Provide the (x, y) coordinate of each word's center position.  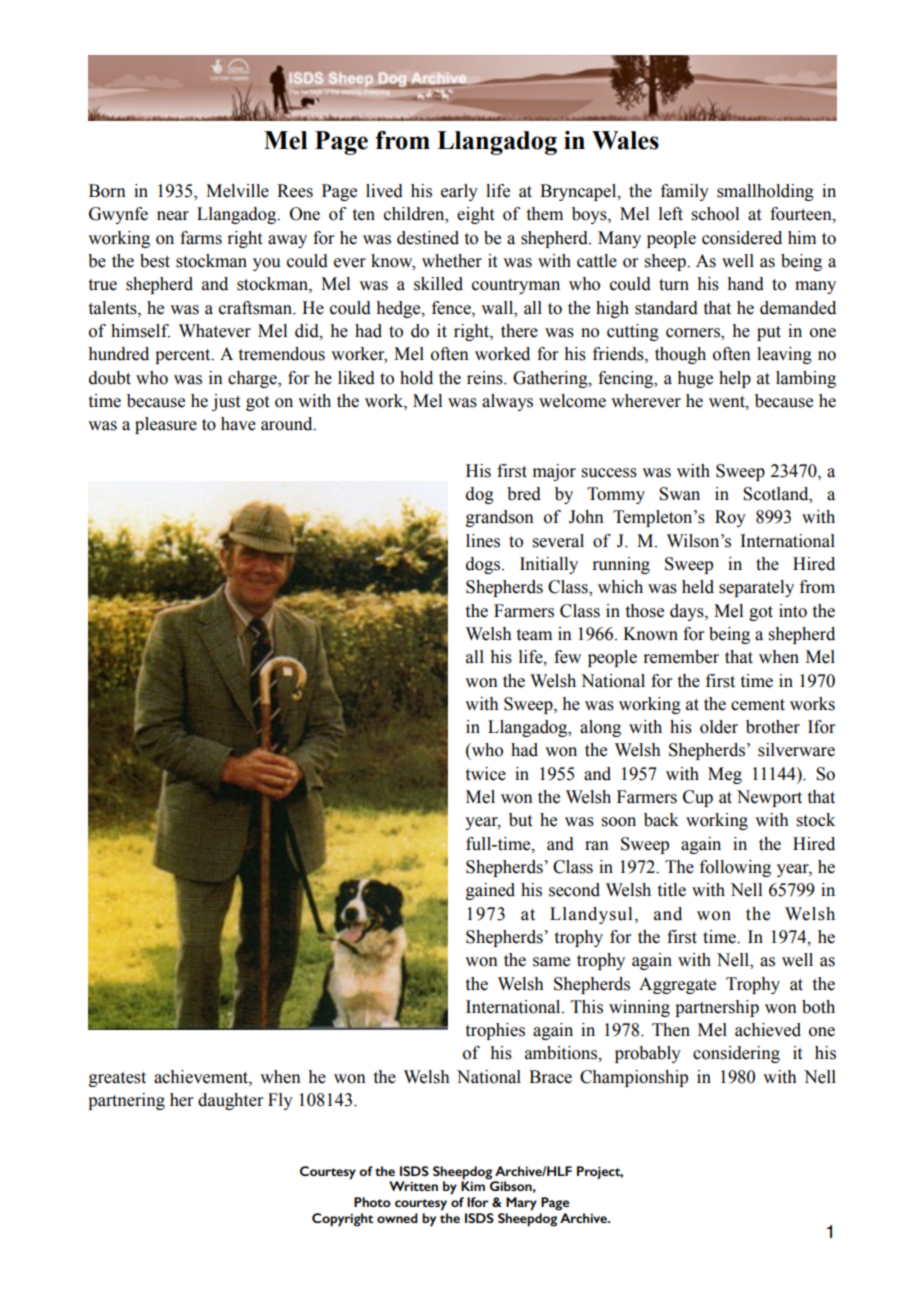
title (672, 890)
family (685, 192)
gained (490, 891)
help (735, 379)
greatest (117, 1079)
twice (486, 774)
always (507, 402)
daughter (231, 1101)
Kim (473, 1185)
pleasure (166, 425)
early (459, 192)
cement (758, 705)
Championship (634, 1078)
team (534, 635)
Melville (237, 191)
